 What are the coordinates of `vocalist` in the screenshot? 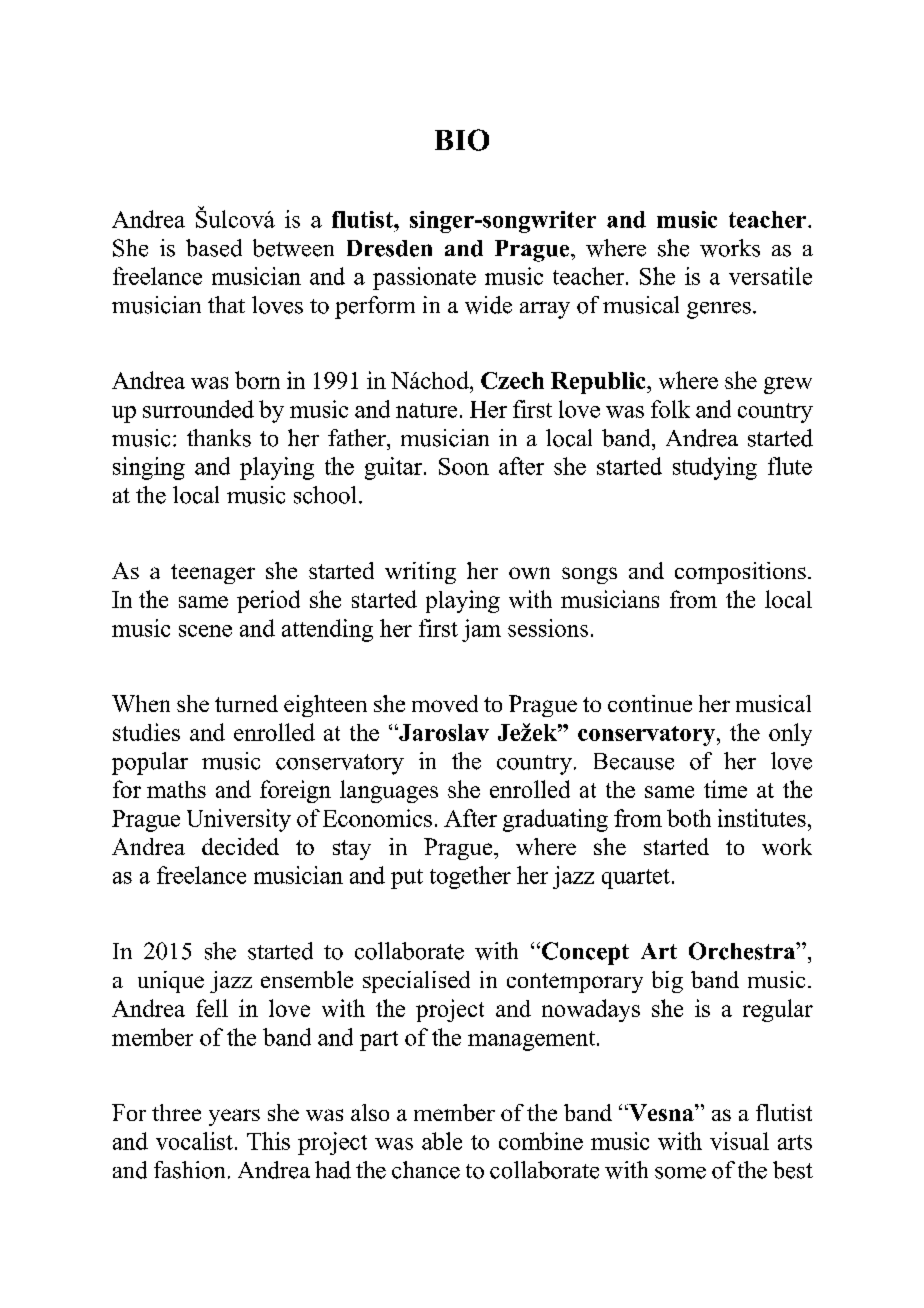 It's located at (194, 1141).
